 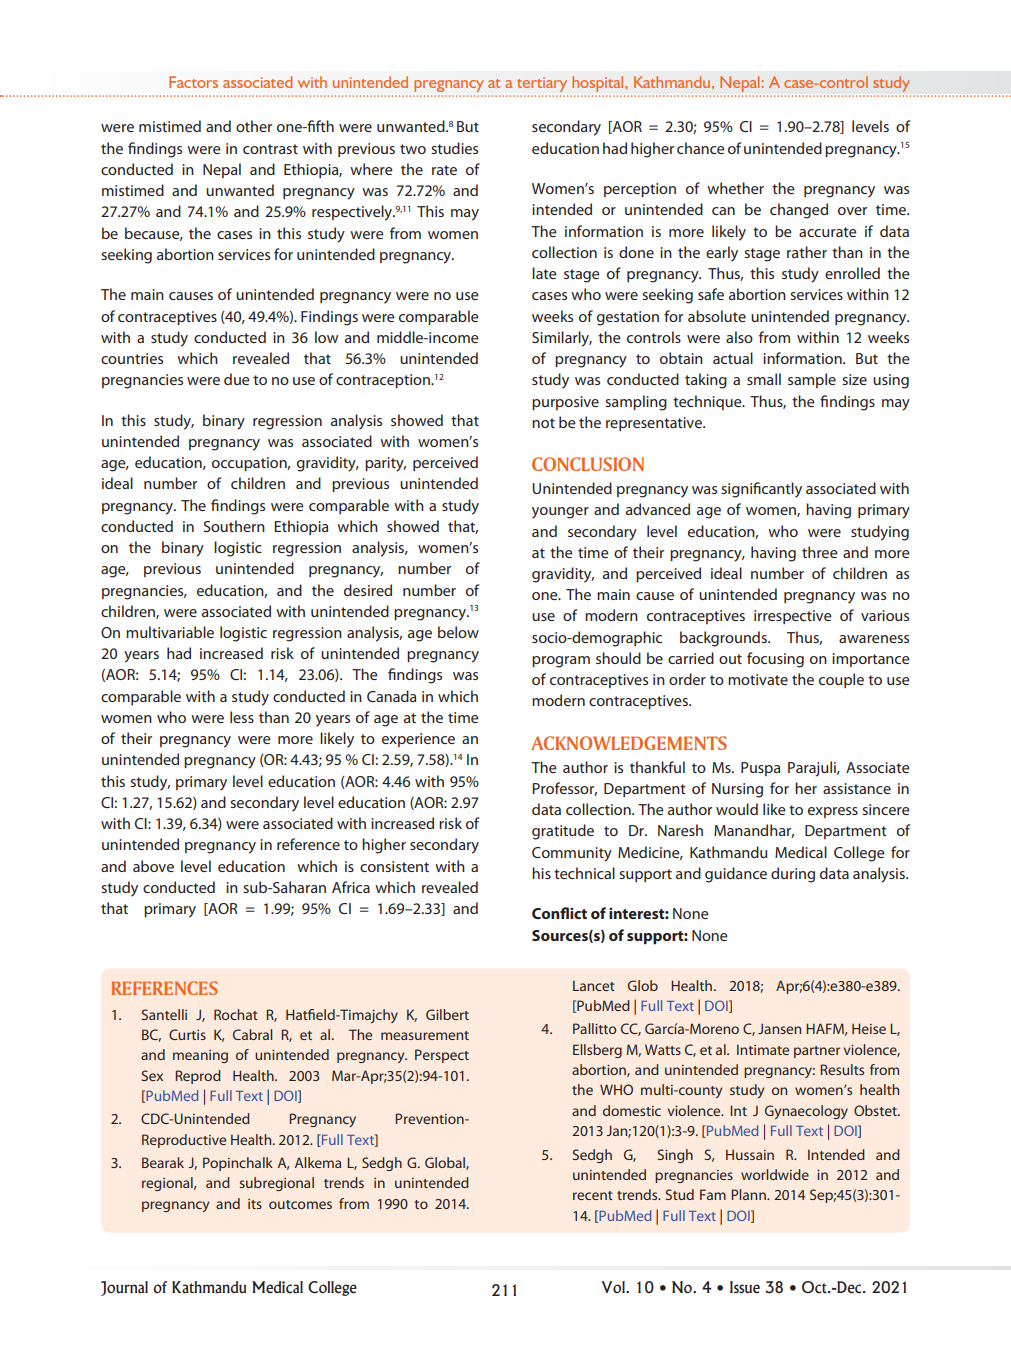 What do you see at coordinates (542, 84) in the screenshot?
I see `tertiary` at bounding box center [542, 84].
